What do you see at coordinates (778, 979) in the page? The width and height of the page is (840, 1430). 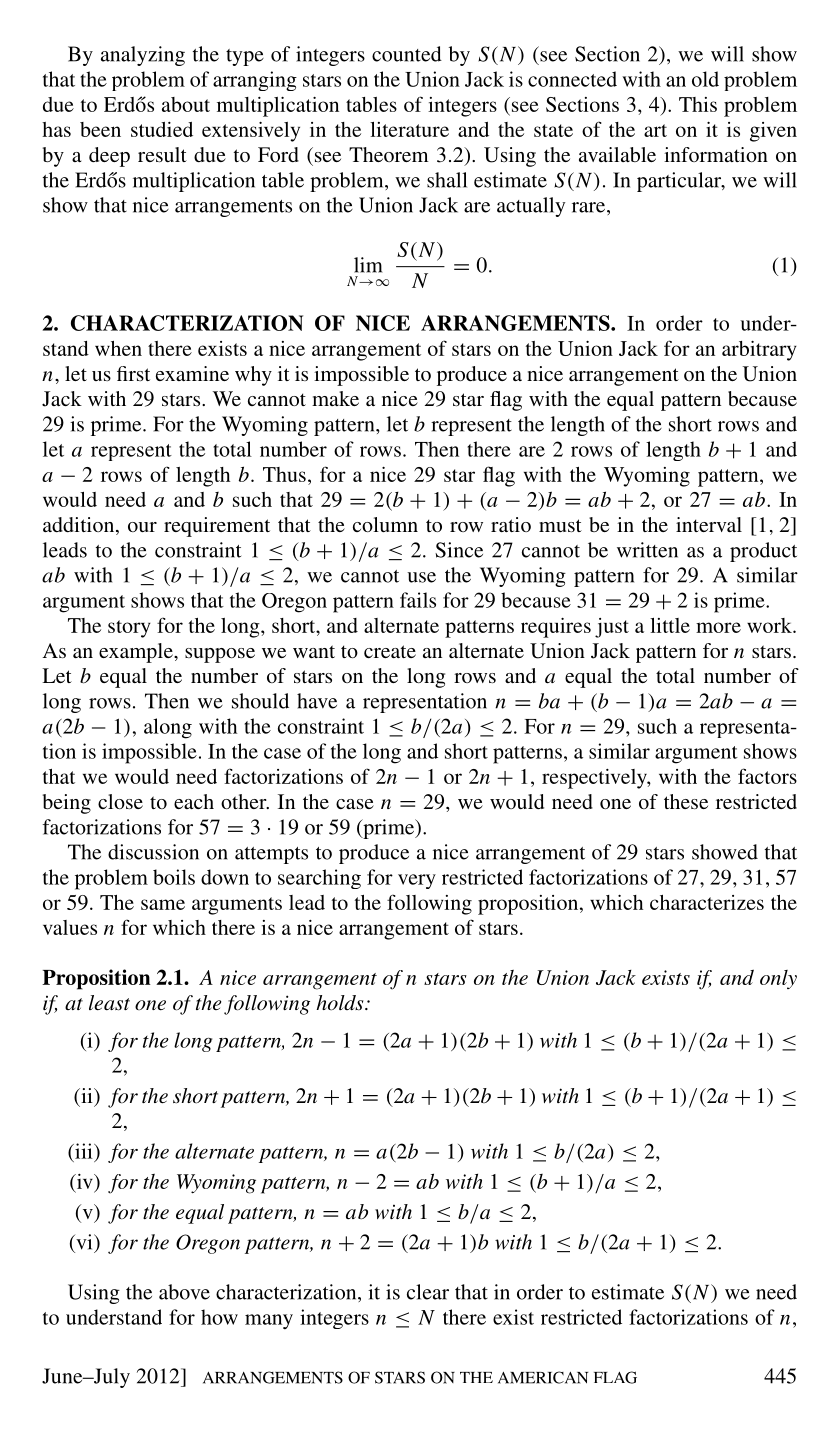 I see `only` at bounding box center [778, 979].
